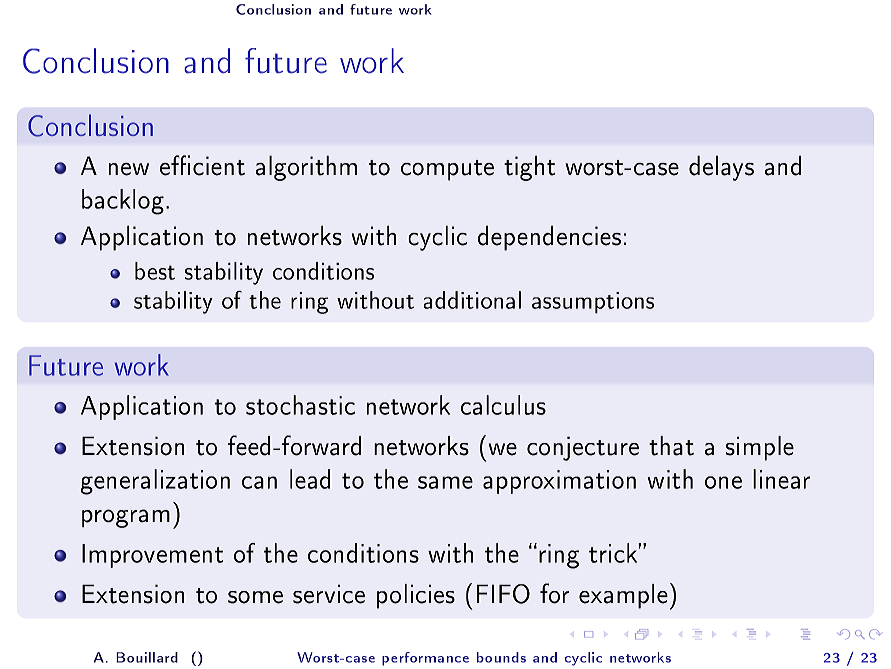  Describe the element at coordinates (255, 597) in the screenshot. I see `some` at that location.
